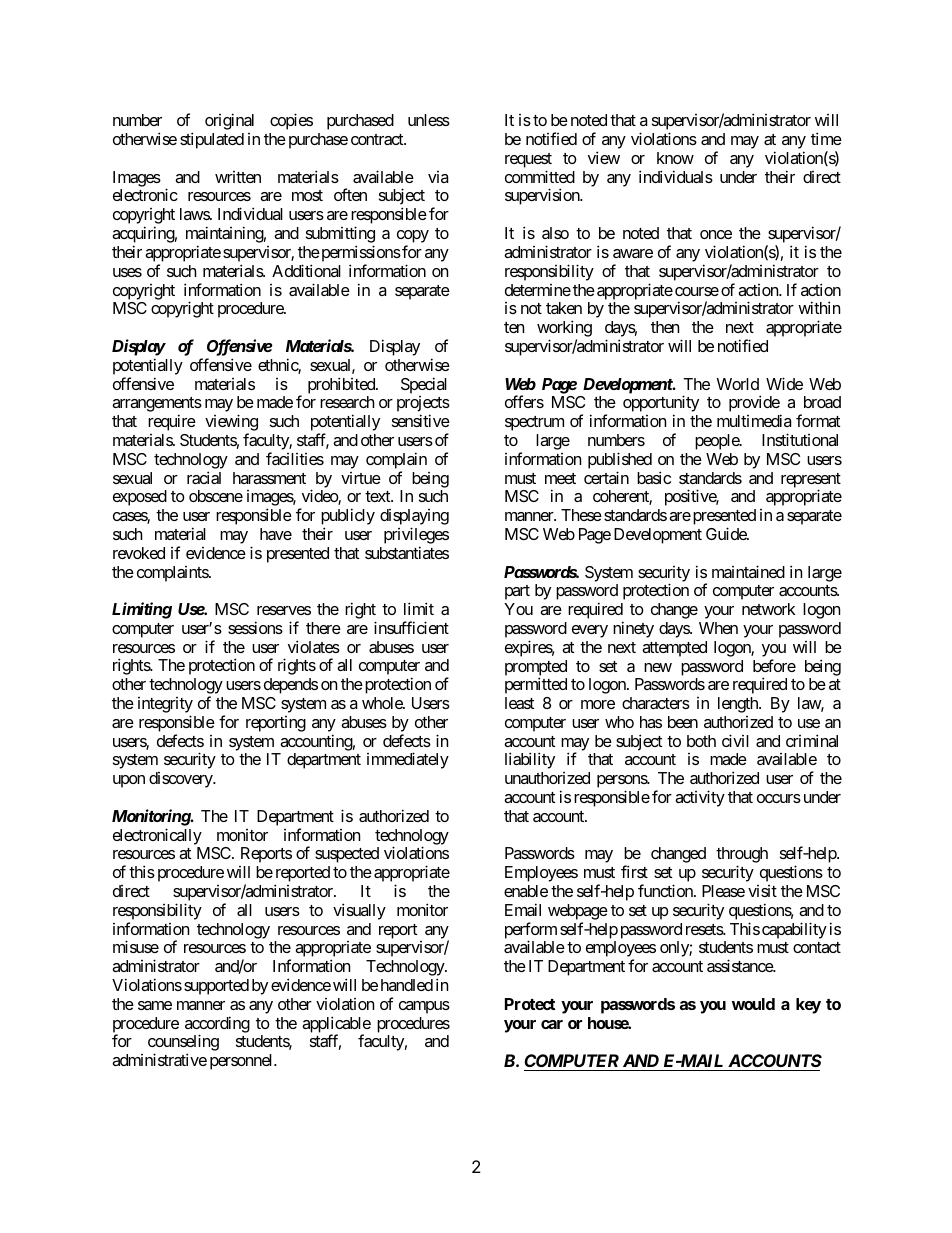 This screenshot has height=1233, width=952. Describe the element at coordinates (212, 140) in the screenshot. I see `stipulated` at that location.
